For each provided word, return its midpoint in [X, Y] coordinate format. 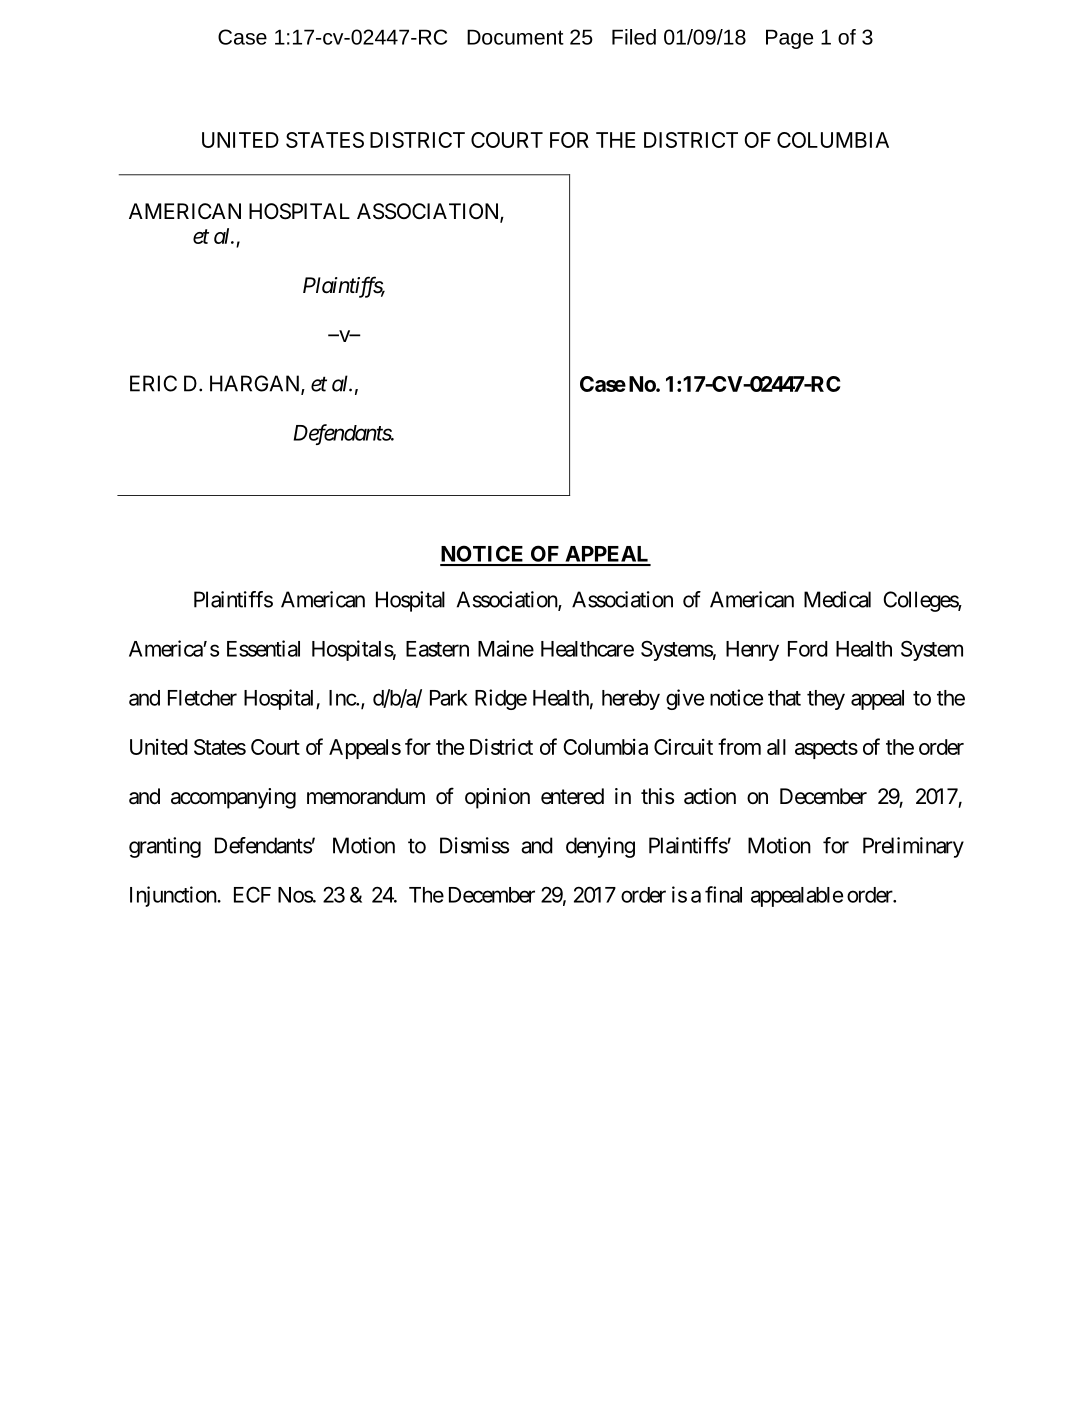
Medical [837, 599]
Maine [506, 648]
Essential [263, 648]
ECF [252, 894]
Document [515, 37]
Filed [634, 37]
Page [789, 39]
